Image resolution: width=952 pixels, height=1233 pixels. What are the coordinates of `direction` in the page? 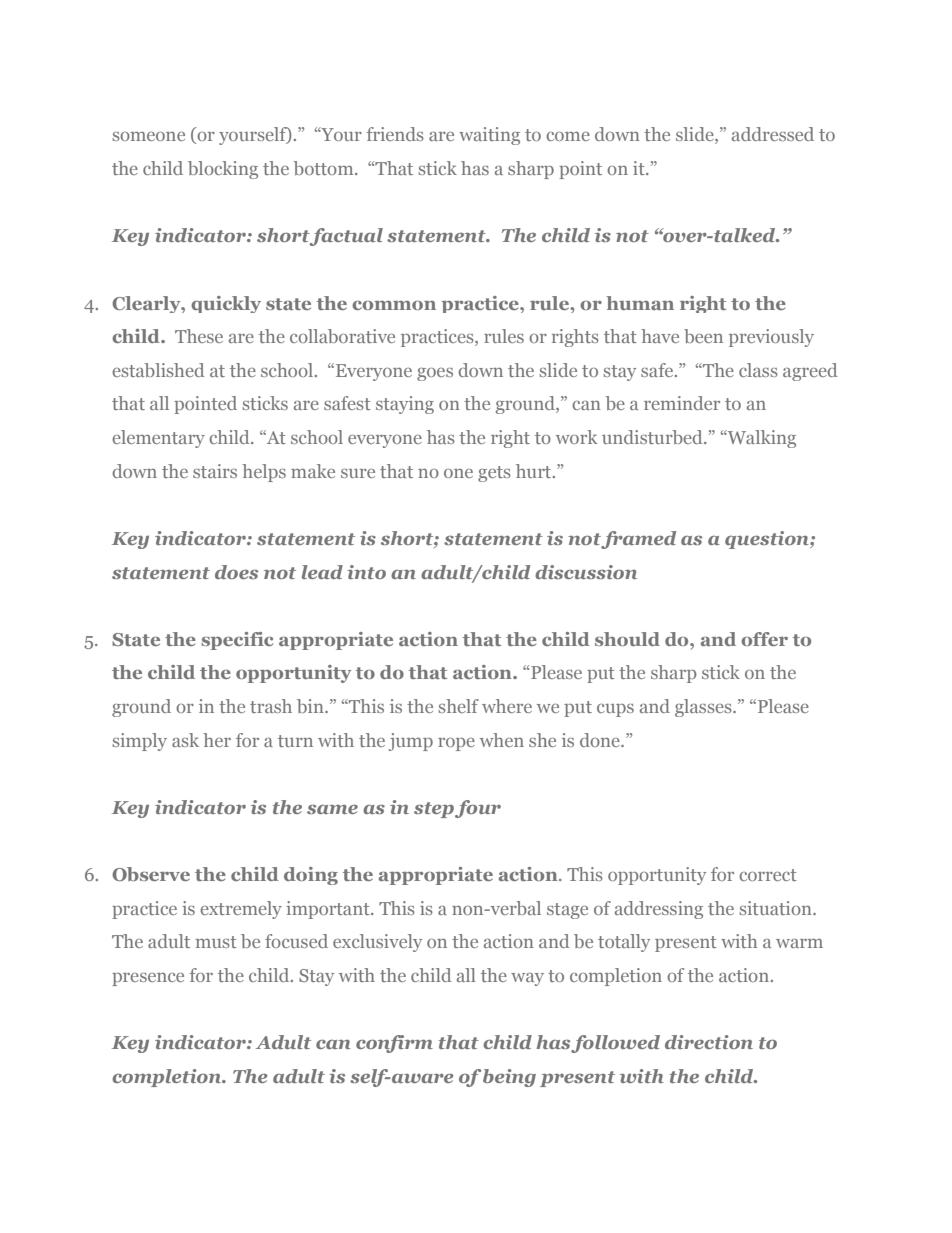 It's located at (709, 1042).
